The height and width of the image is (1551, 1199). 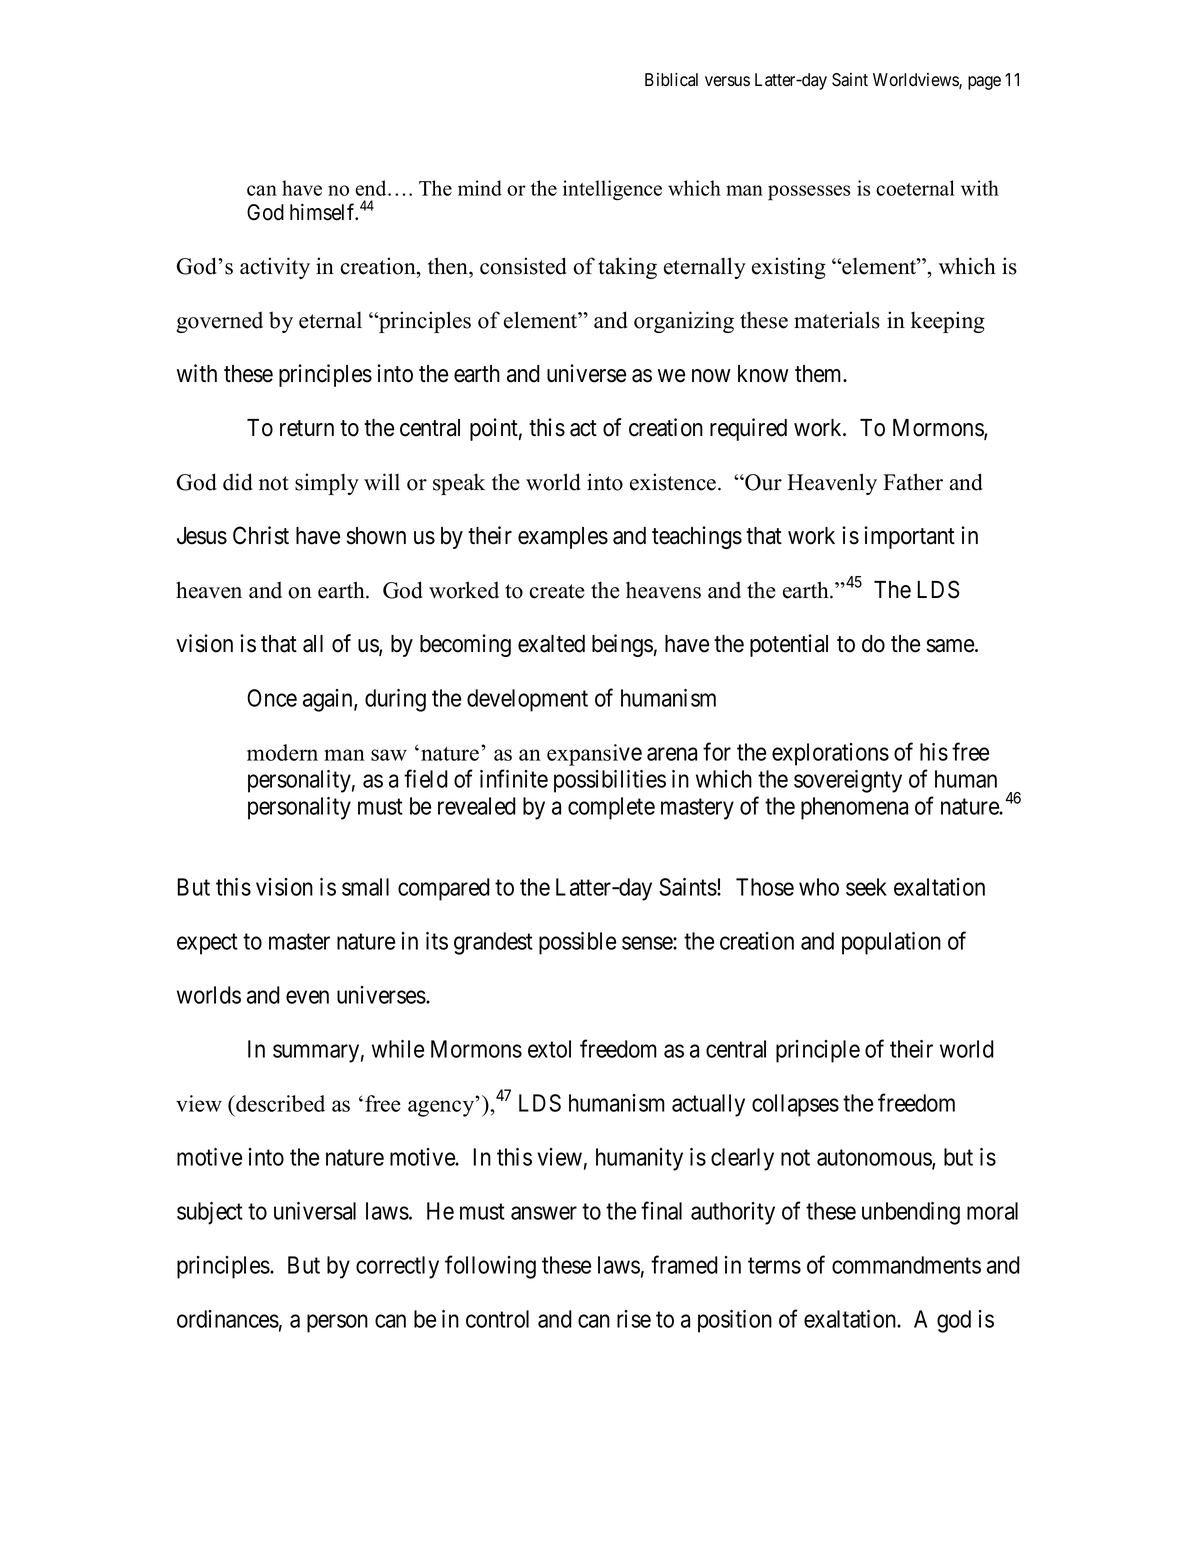 I want to click on expansive, so click(x=594, y=755).
